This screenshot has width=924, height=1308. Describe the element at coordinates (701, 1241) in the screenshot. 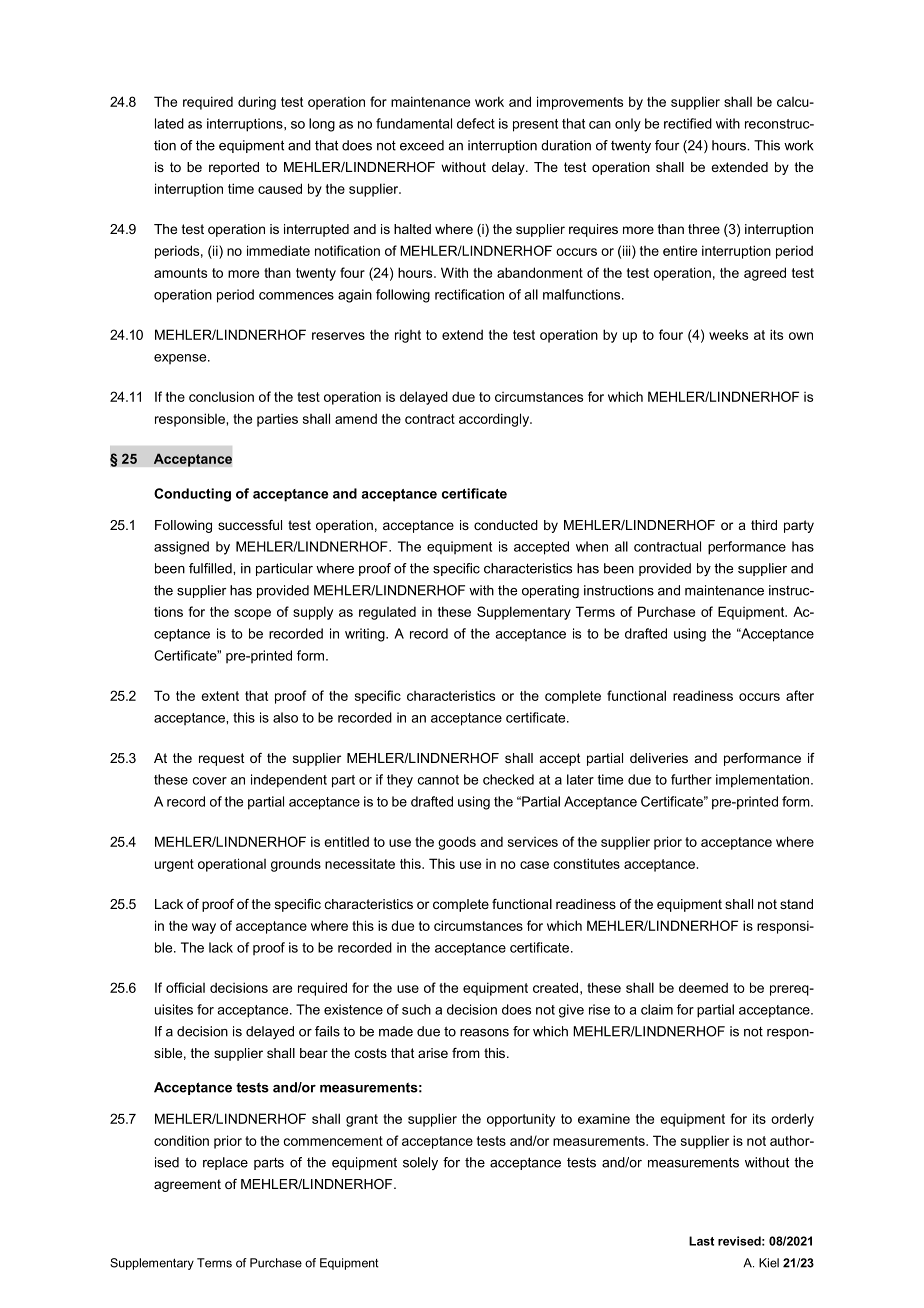

I see `Last` at that location.
